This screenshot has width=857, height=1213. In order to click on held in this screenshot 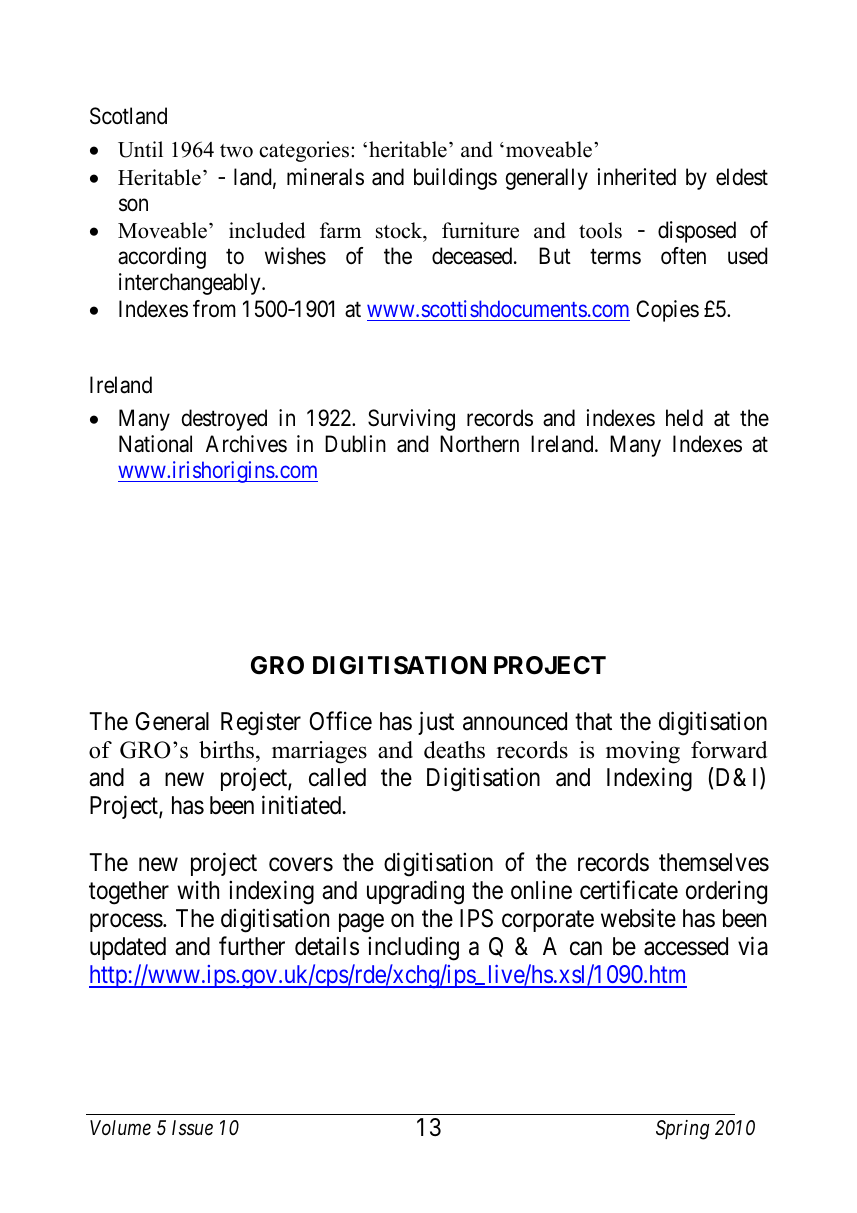, I will do `click(684, 418)`.
